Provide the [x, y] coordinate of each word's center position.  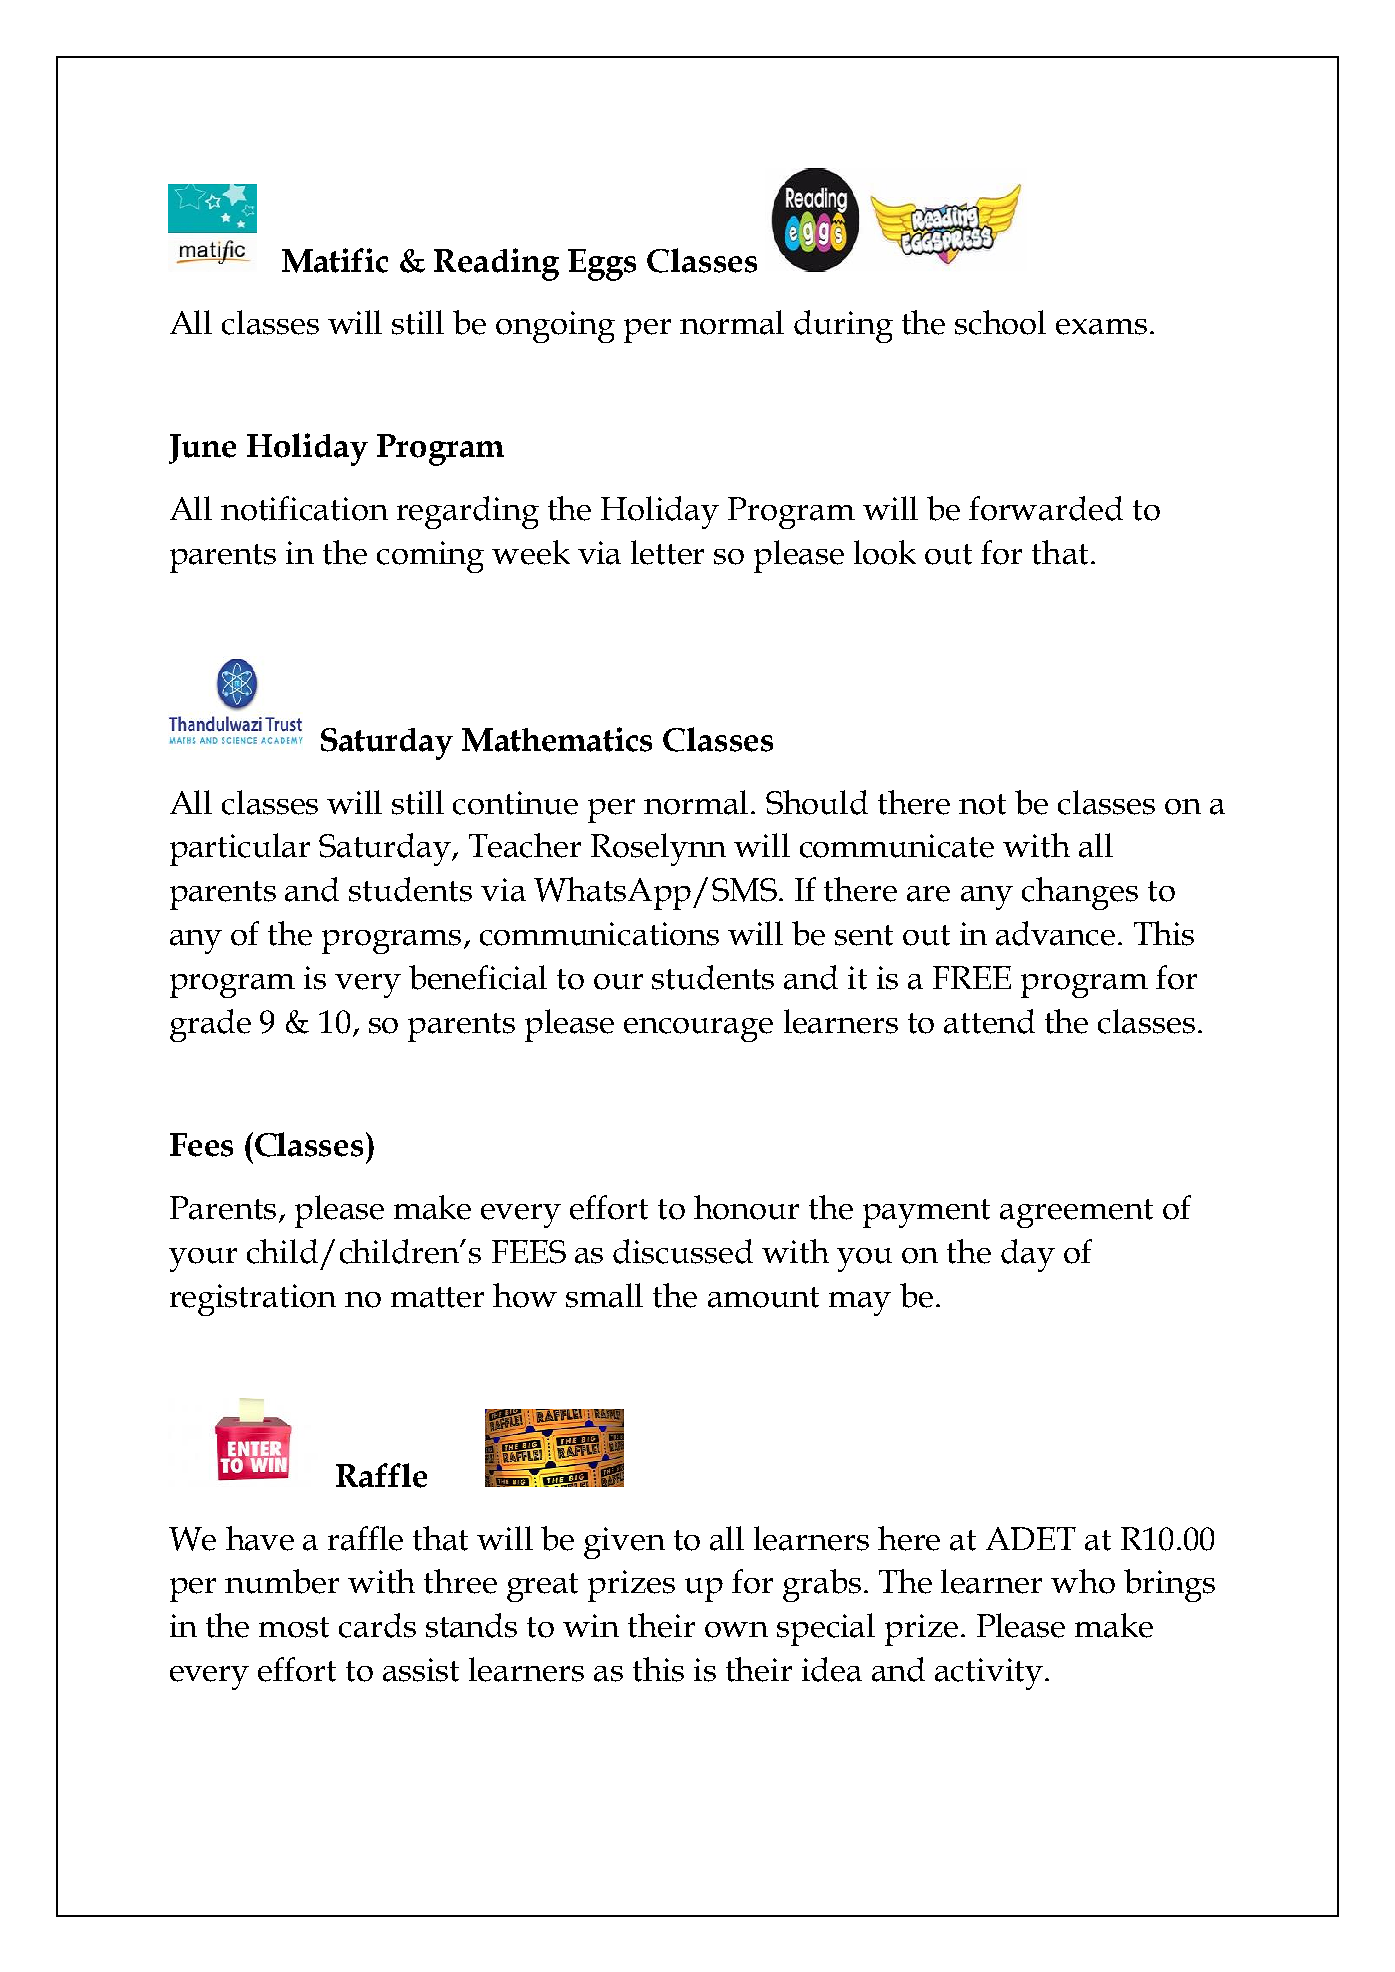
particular [240, 849]
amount [763, 1297]
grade [210, 1025]
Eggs [602, 265]
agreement [1076, 1213]
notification [304, 508]
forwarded [1046, 508]
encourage [698, 1030]
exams [1101, 327]
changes [1080, 893]
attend [989, 1021]
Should [817, 802]
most [294, 1627]
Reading [496, 264]
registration [253, 1300]
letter [667, 552]
